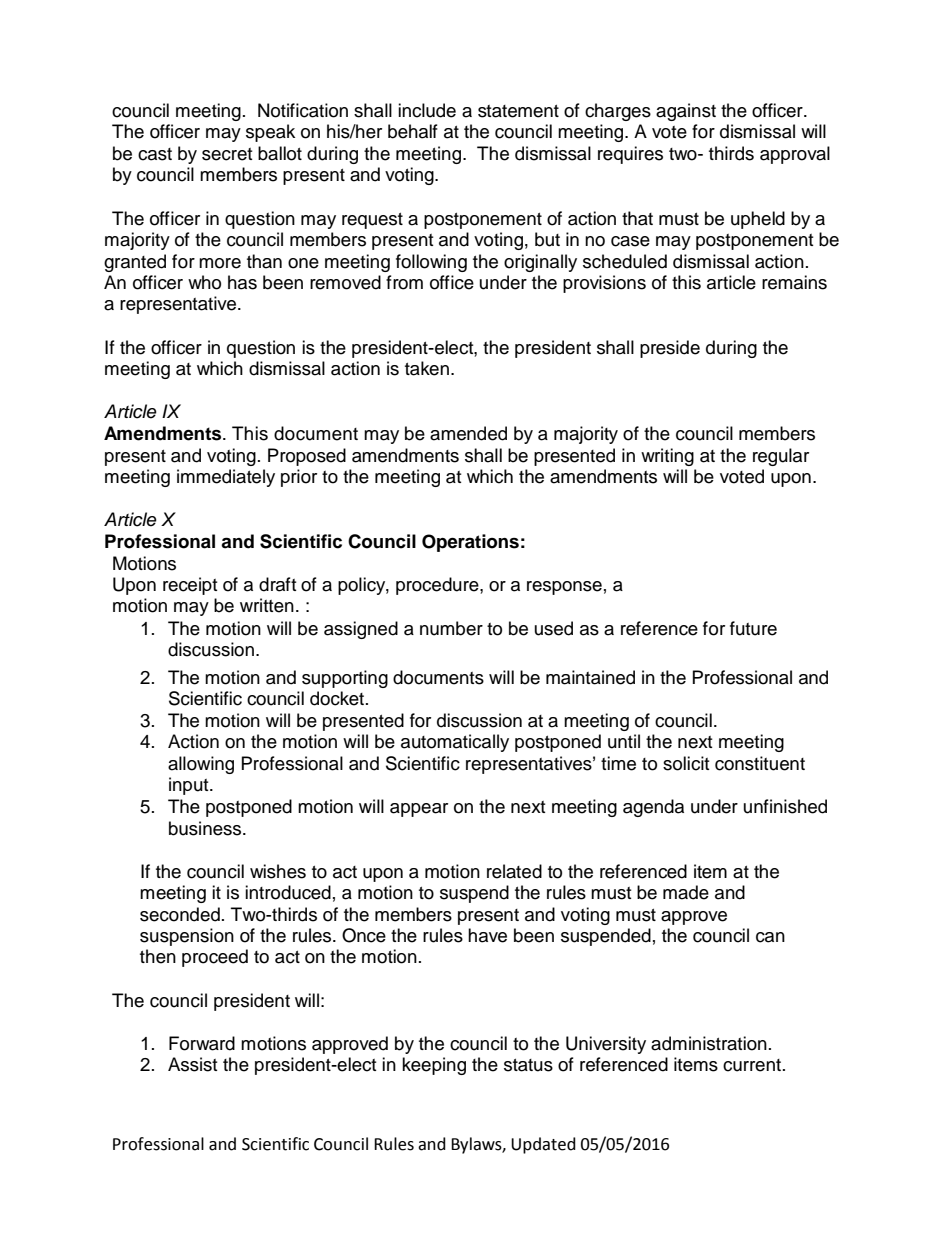 This document has width=952, height=1233. What do you see at coordinates (226, 478) in the document?
I see `immediately` at bounding box center [226, 478].
